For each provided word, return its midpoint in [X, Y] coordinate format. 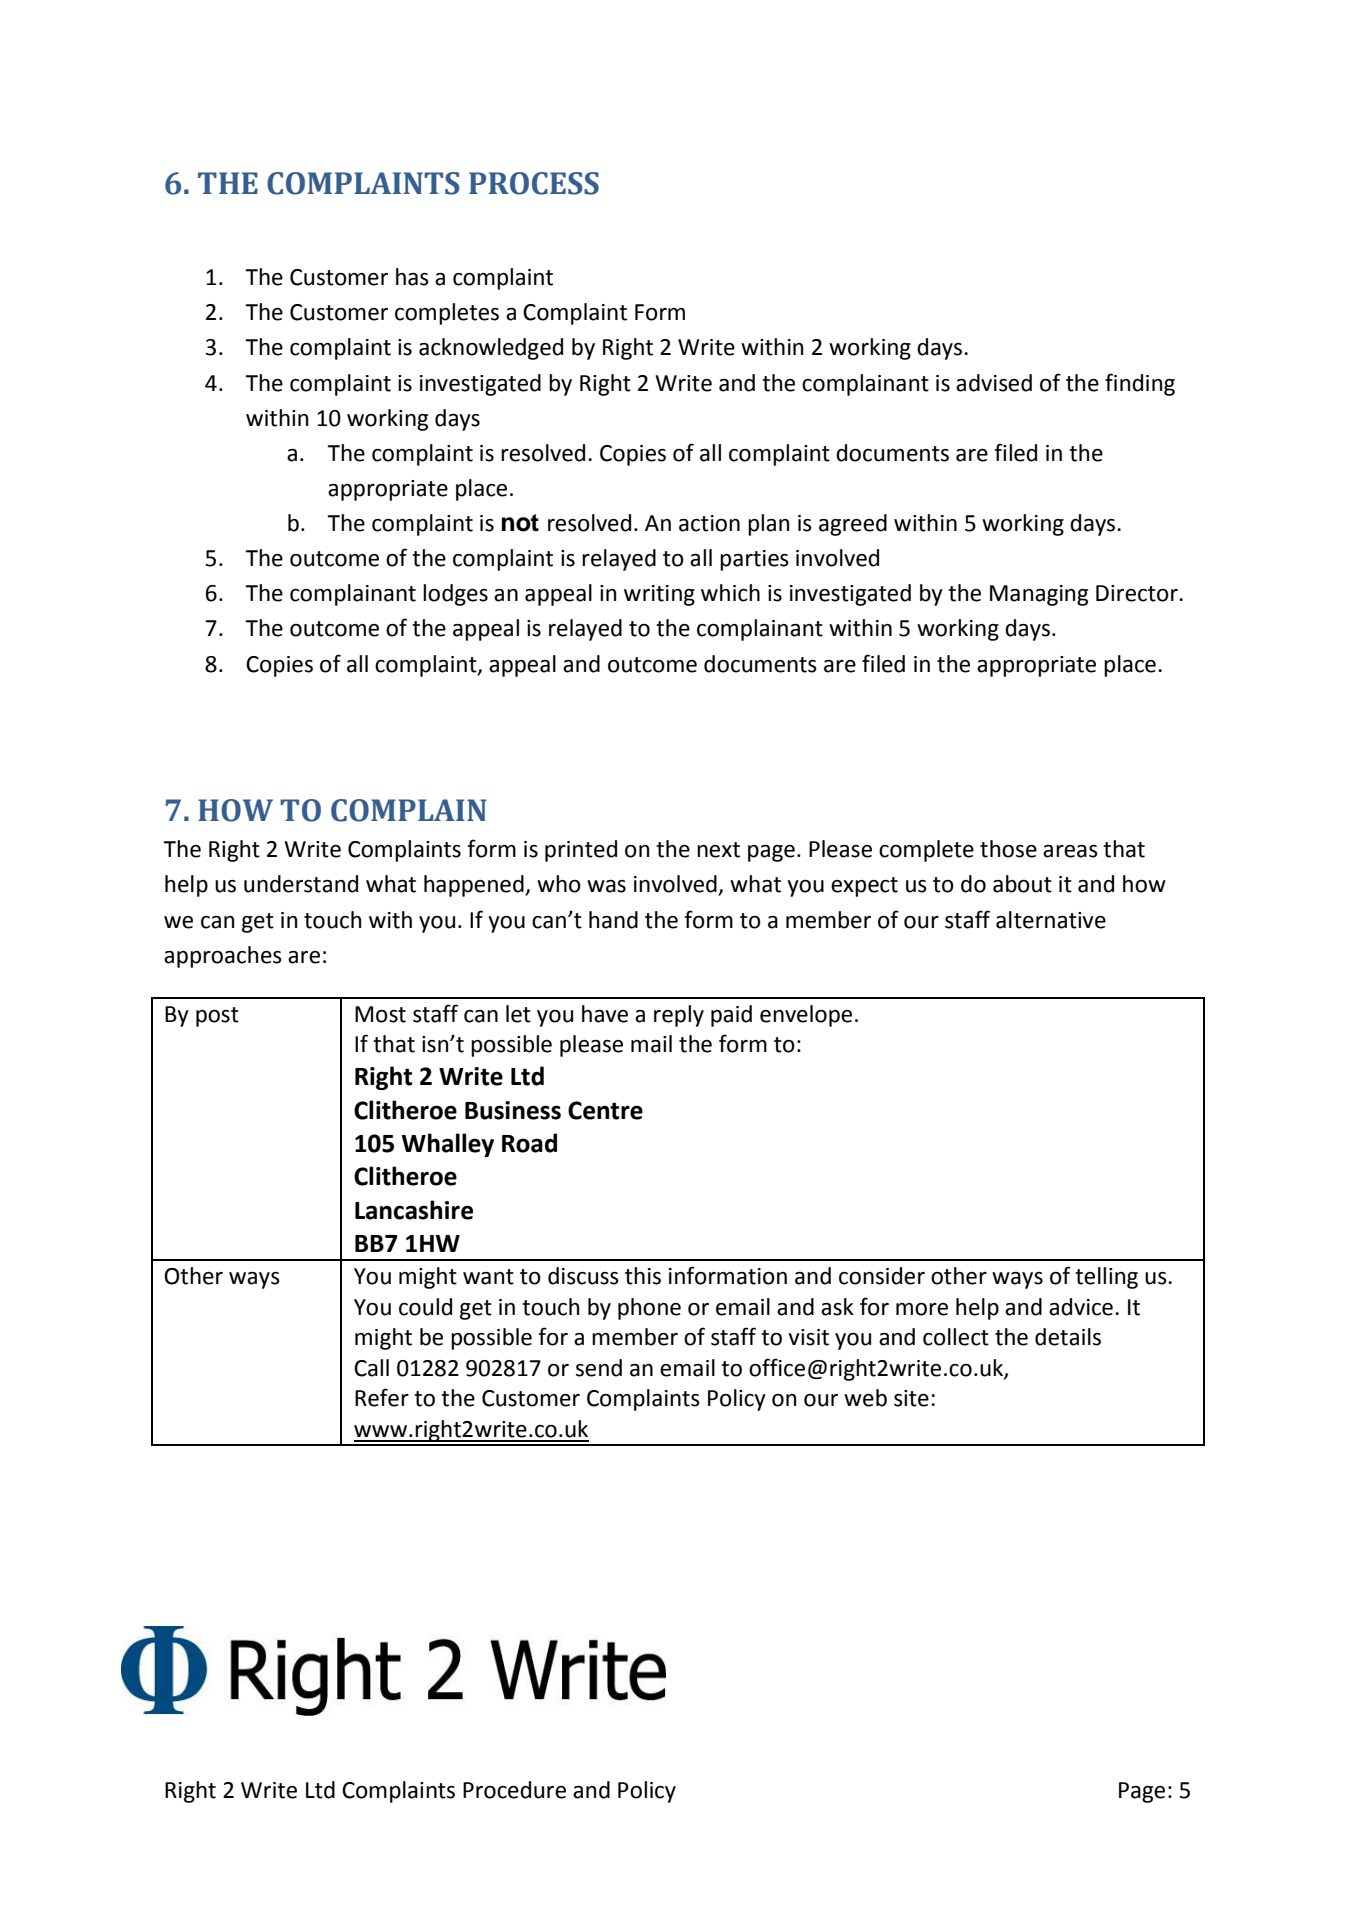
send [599, 1368]
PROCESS [534, 183]
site [911, 1398]
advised [994, 383]
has [412, 277]
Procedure [514, 1790]
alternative [1051, 920]
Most [380, 1014]
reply [679, 1016]
